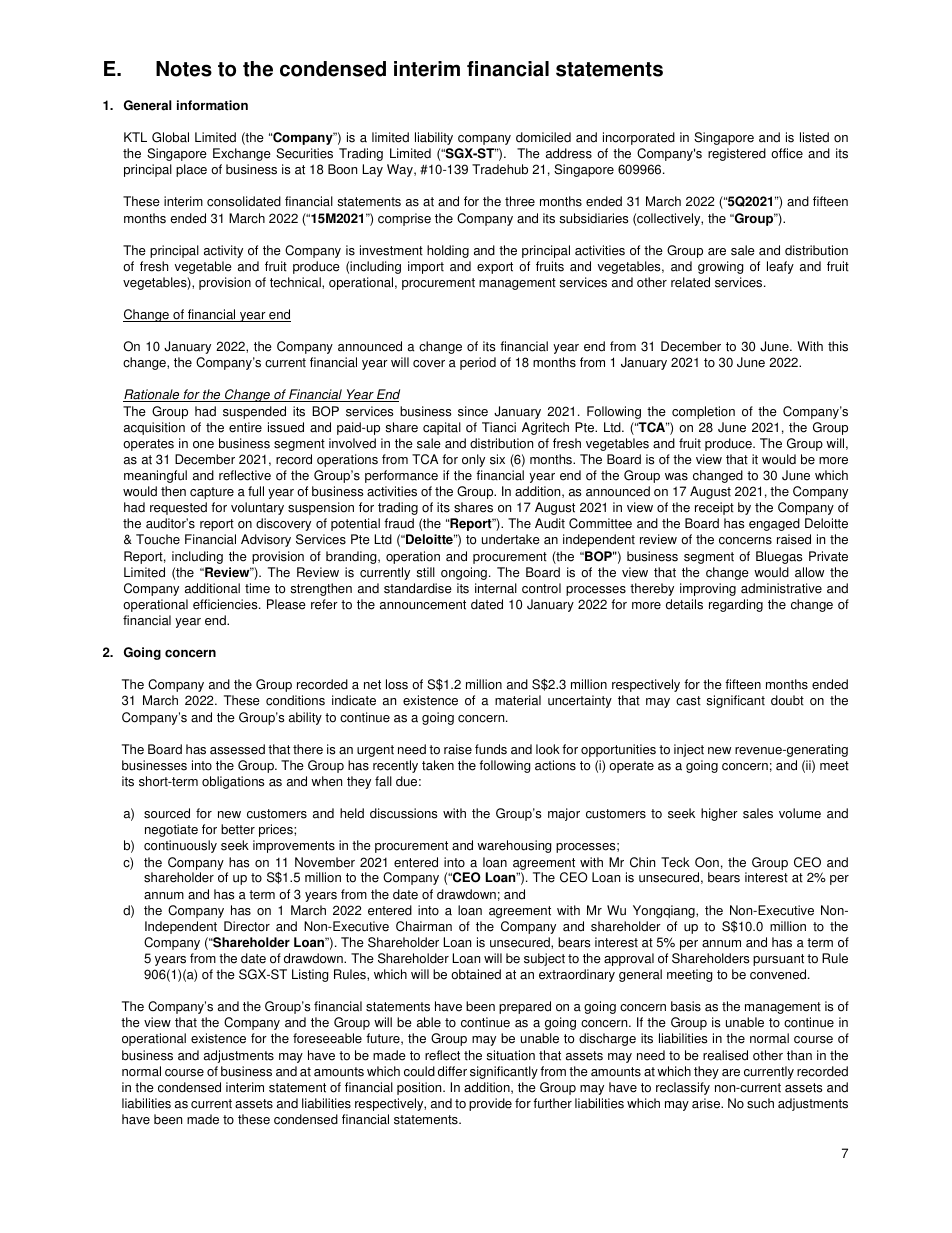  I want to click on administrative, so click(781, 588).
